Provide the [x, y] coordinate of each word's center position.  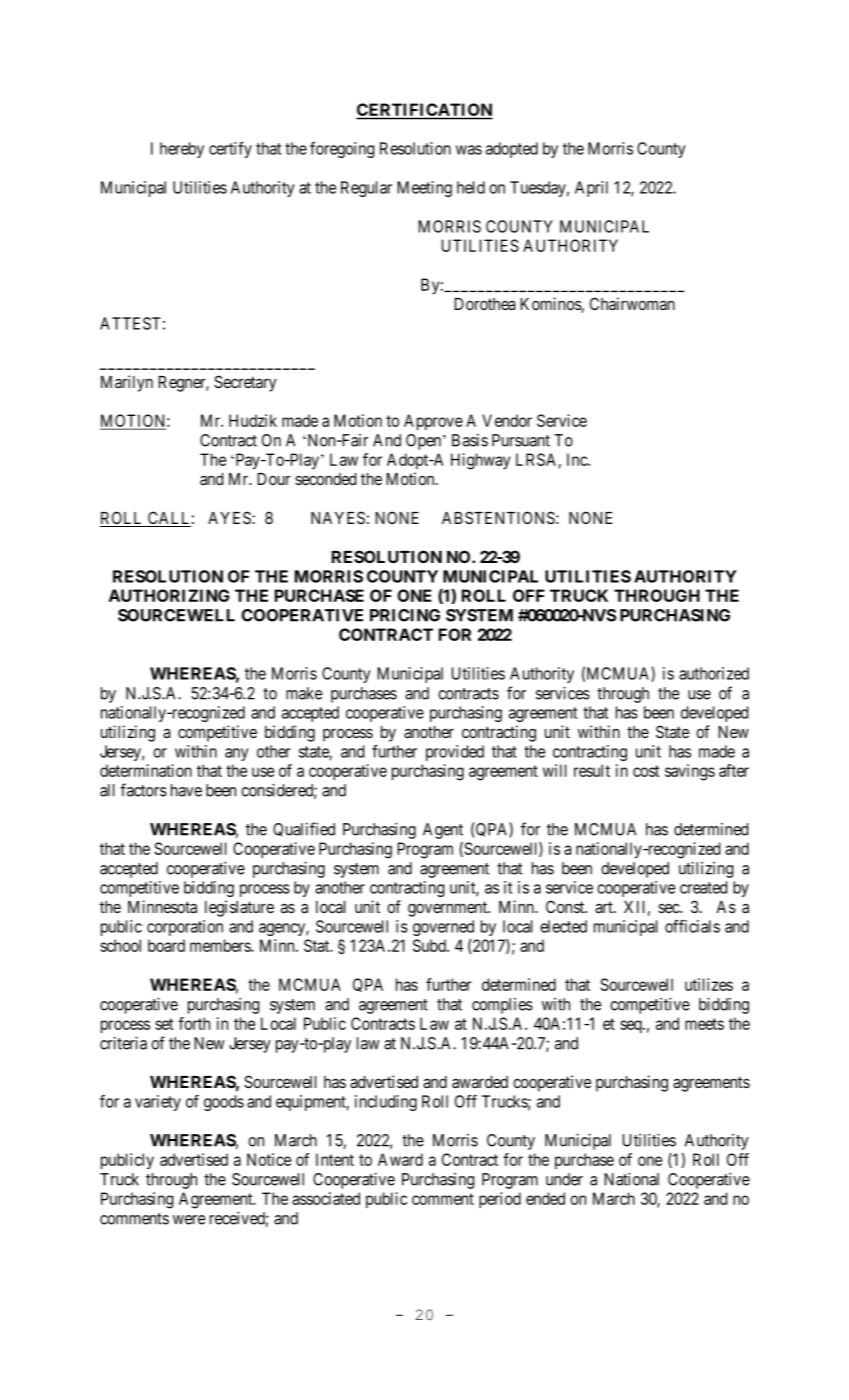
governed [443, 928]
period [500, 1200]
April [591, 189]
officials [692, 926]
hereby [182, 150]
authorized [714, 673]
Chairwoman [632, 303]
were [189, 1220]
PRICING [405, 615]
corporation [185, 928]
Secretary [245, 383]
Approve [433, 422]
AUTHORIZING [169, 595]
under [564, 1179]
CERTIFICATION [424, 111]
